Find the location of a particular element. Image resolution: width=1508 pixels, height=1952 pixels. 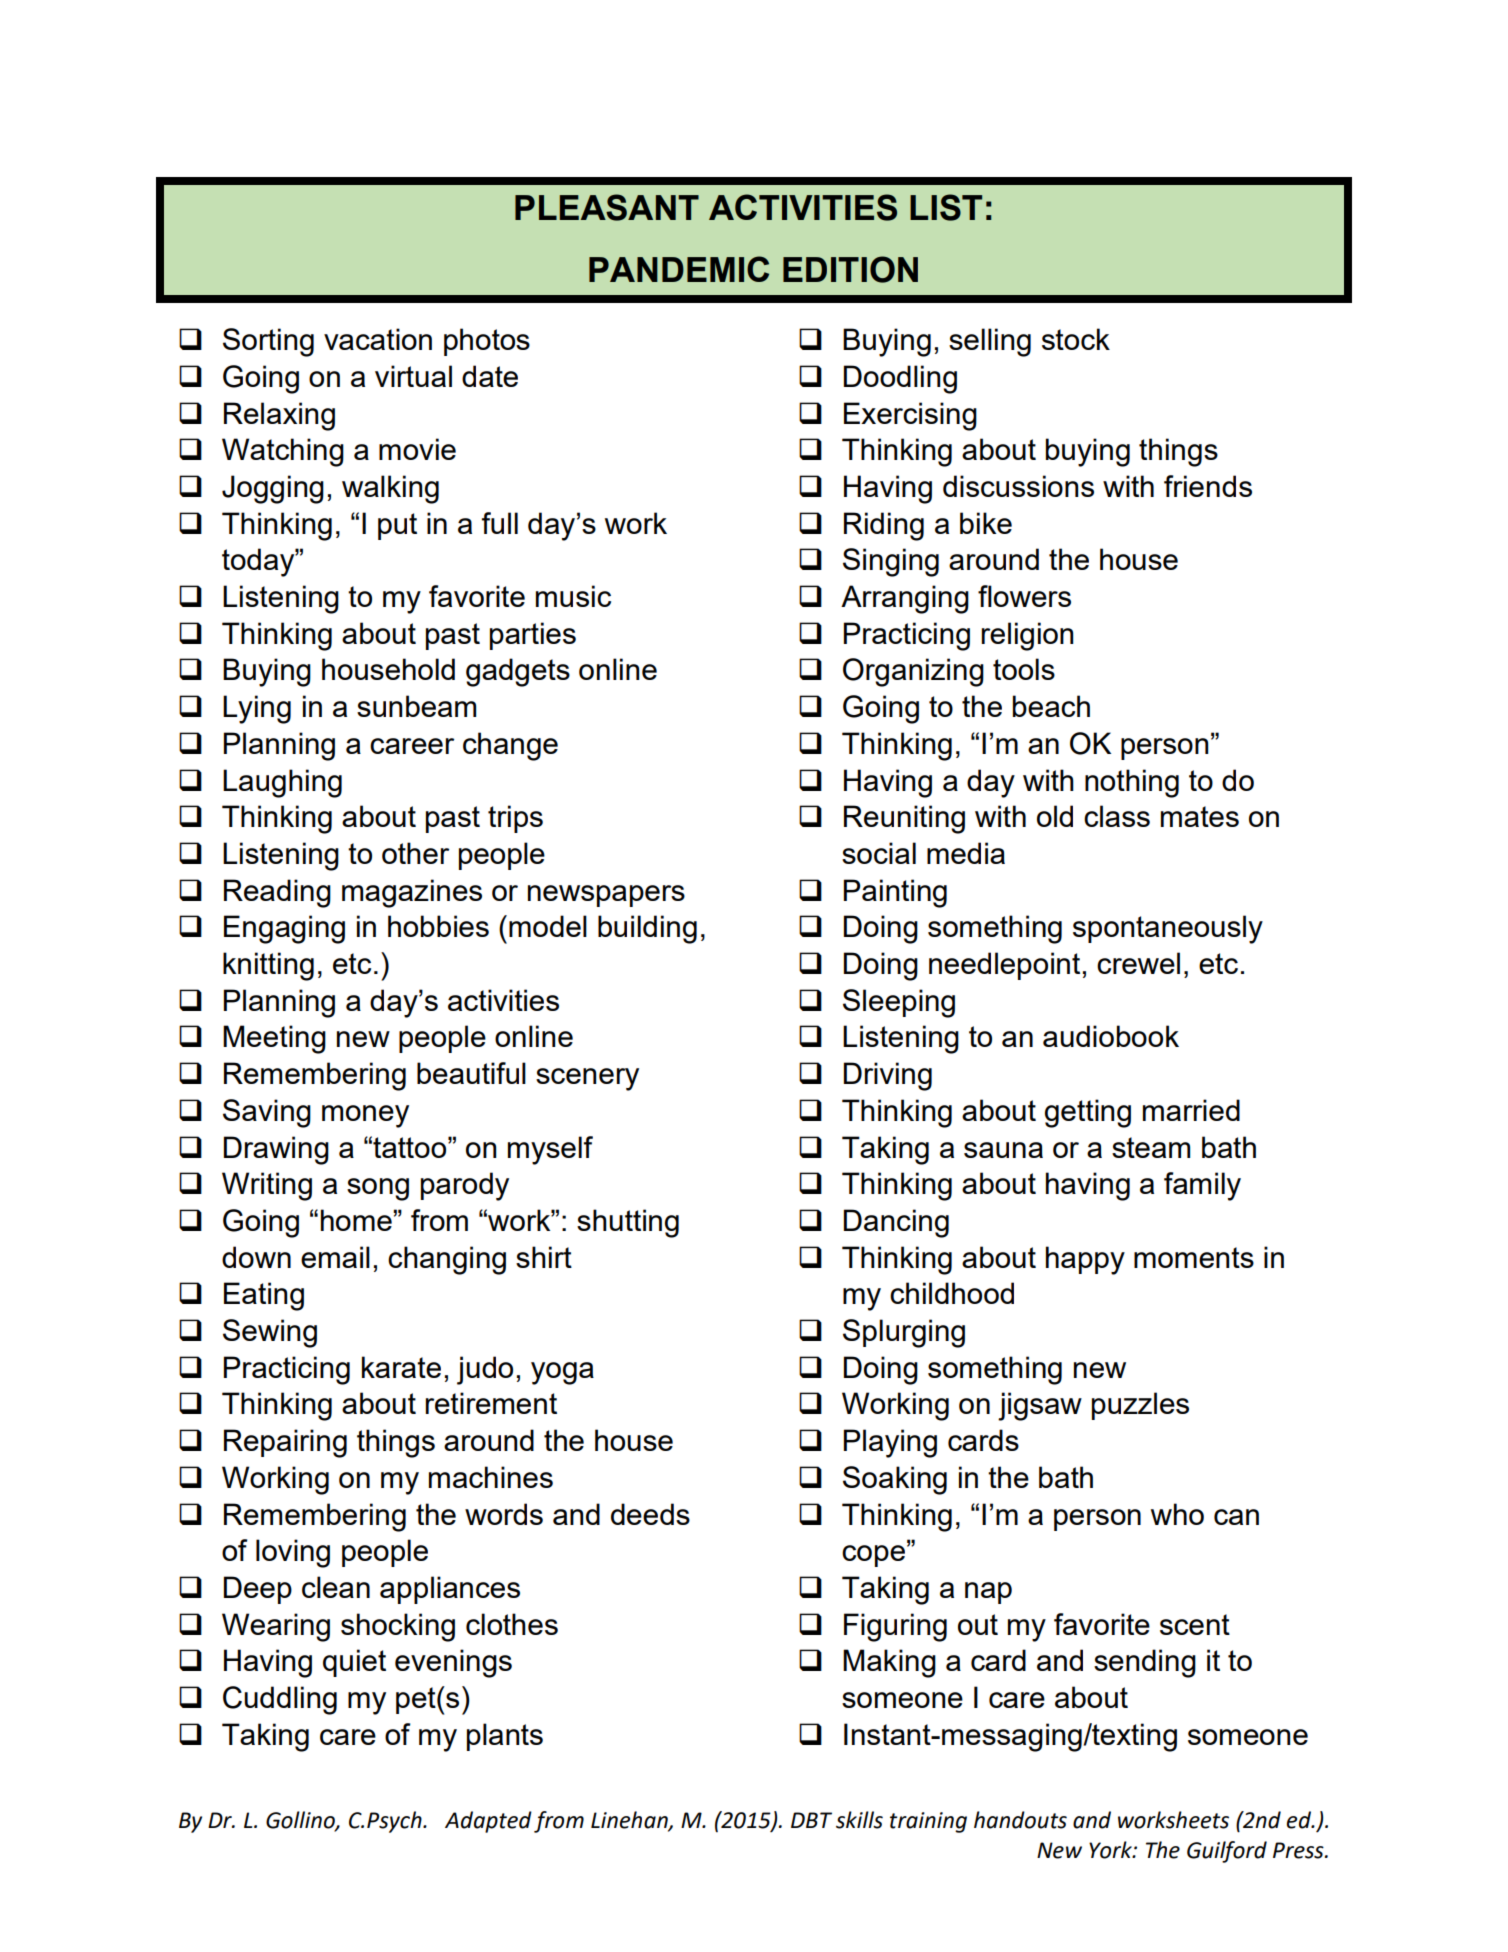

Splurging is located at coordinates (904, 1333).
